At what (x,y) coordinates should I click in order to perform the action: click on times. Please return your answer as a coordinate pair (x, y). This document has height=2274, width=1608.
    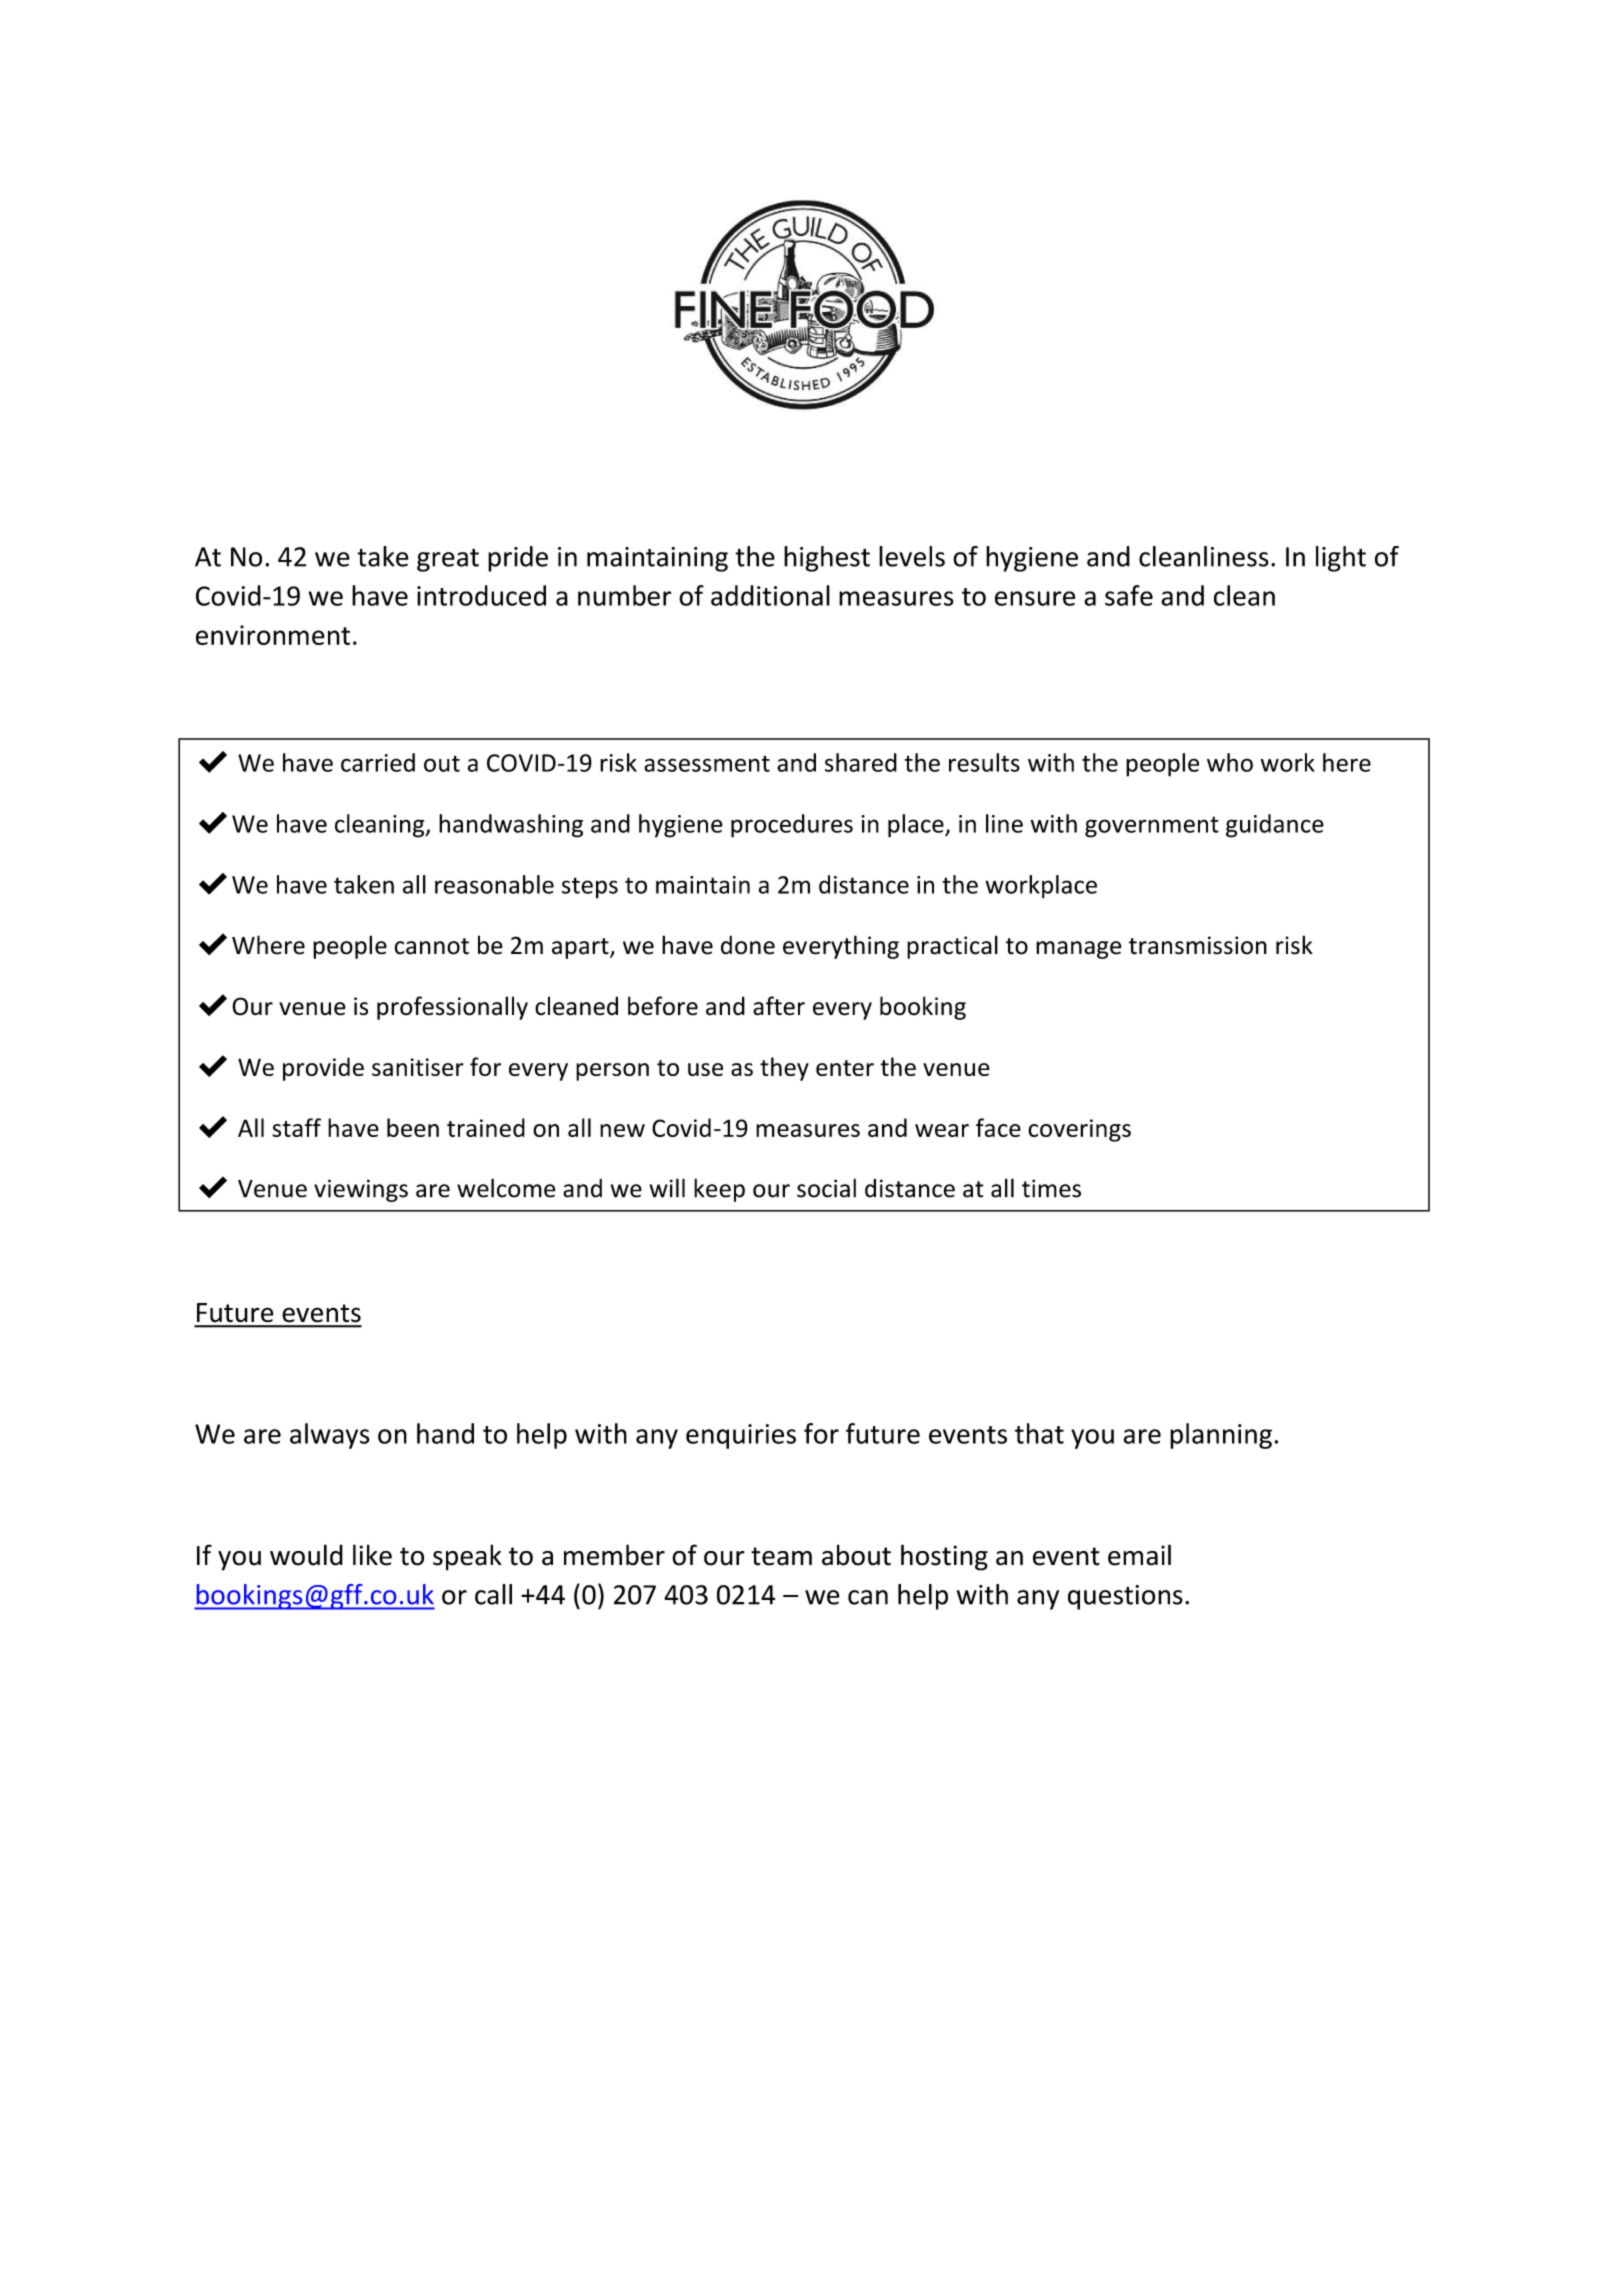
    Looking at the image, I should click on (1051, 1188).
